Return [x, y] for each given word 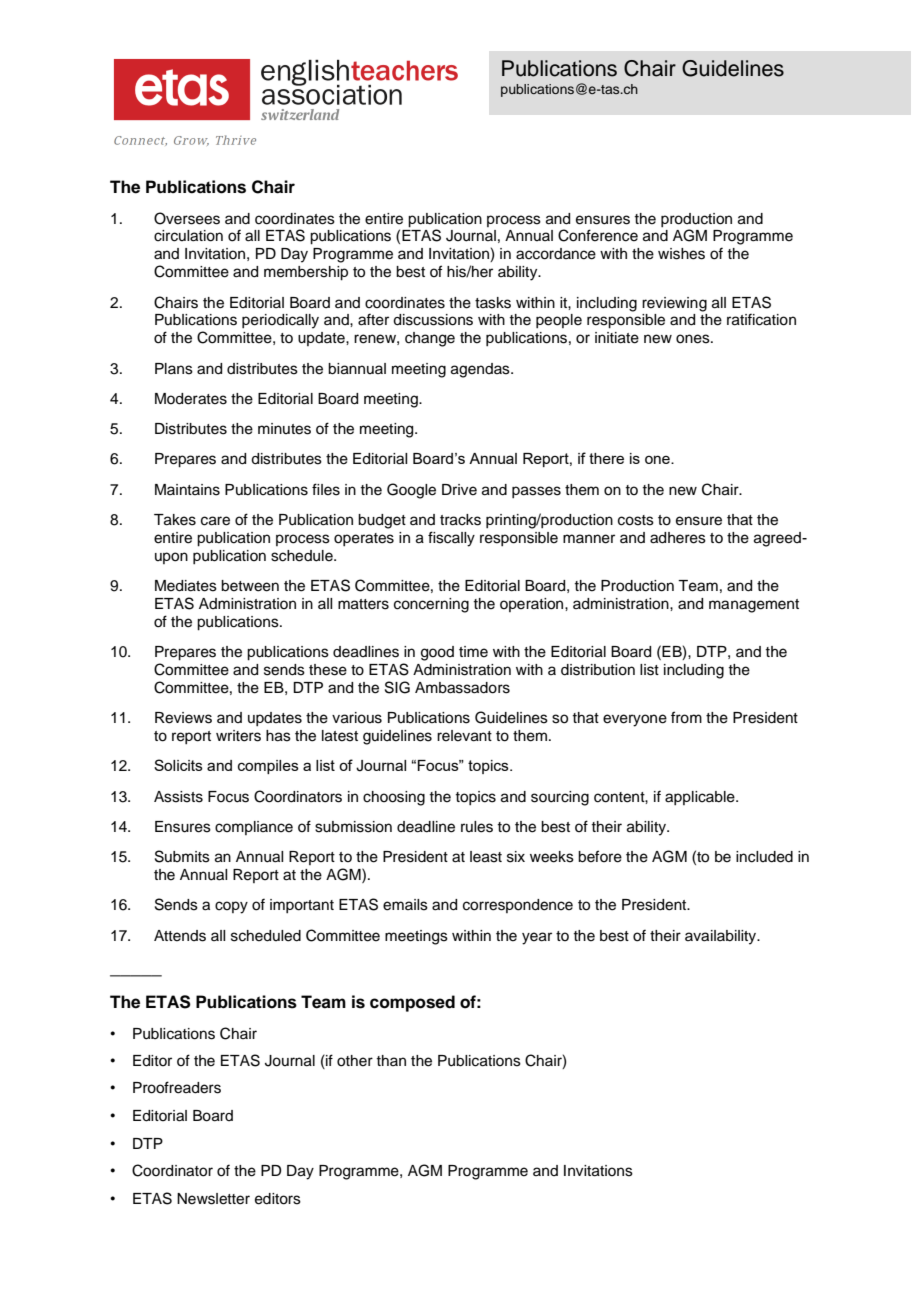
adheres [678, 538]
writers [238, 736]
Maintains [187, 490]
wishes [681, 254]
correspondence [518, 906]
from [686, 717]
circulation [188, 236]
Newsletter [213, 1199]
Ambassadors [462, 688]
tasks [493, 303]
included [764, 857]
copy [231, 907]
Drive [459, 490]
